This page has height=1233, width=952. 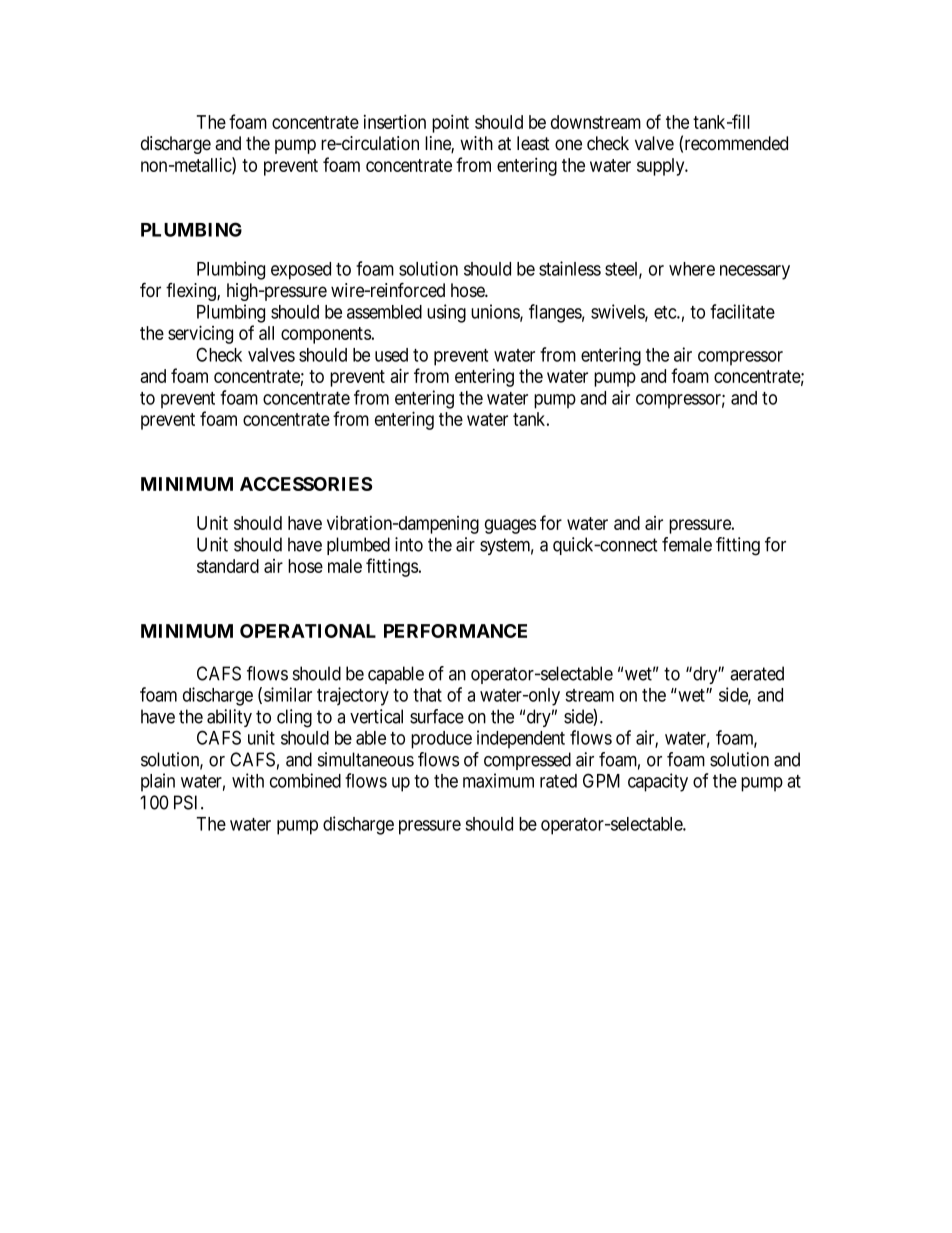 I want to click on supply, so click(x=662, y=167).
